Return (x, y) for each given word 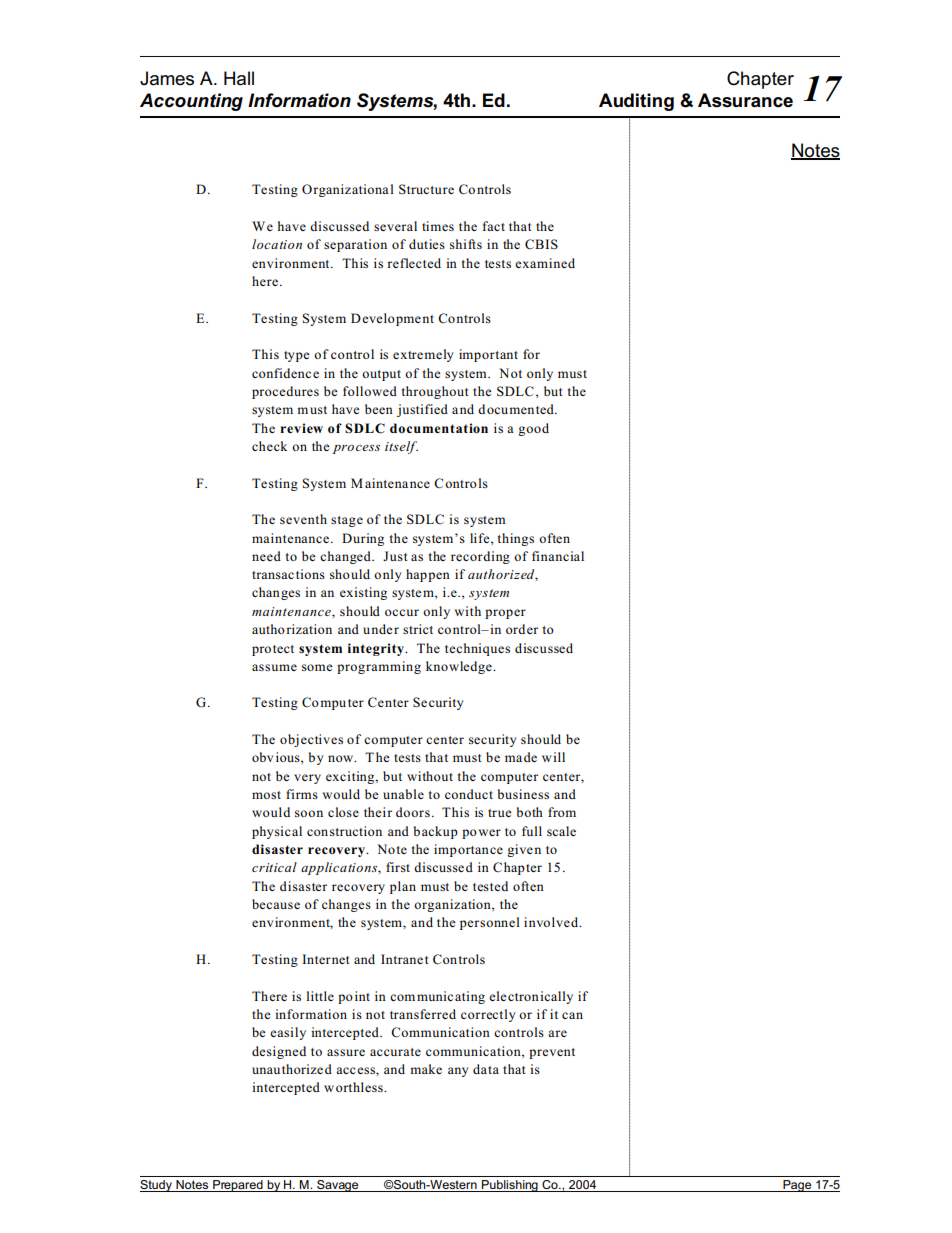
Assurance (745, 100)
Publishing (510, 1186)
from (562, 812)
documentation (439, 428)
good (533, 429)
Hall (239, 78)
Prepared (238, 1186)
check (269, 446)
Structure (426, 189)
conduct (469, 794)
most (266, 795)
